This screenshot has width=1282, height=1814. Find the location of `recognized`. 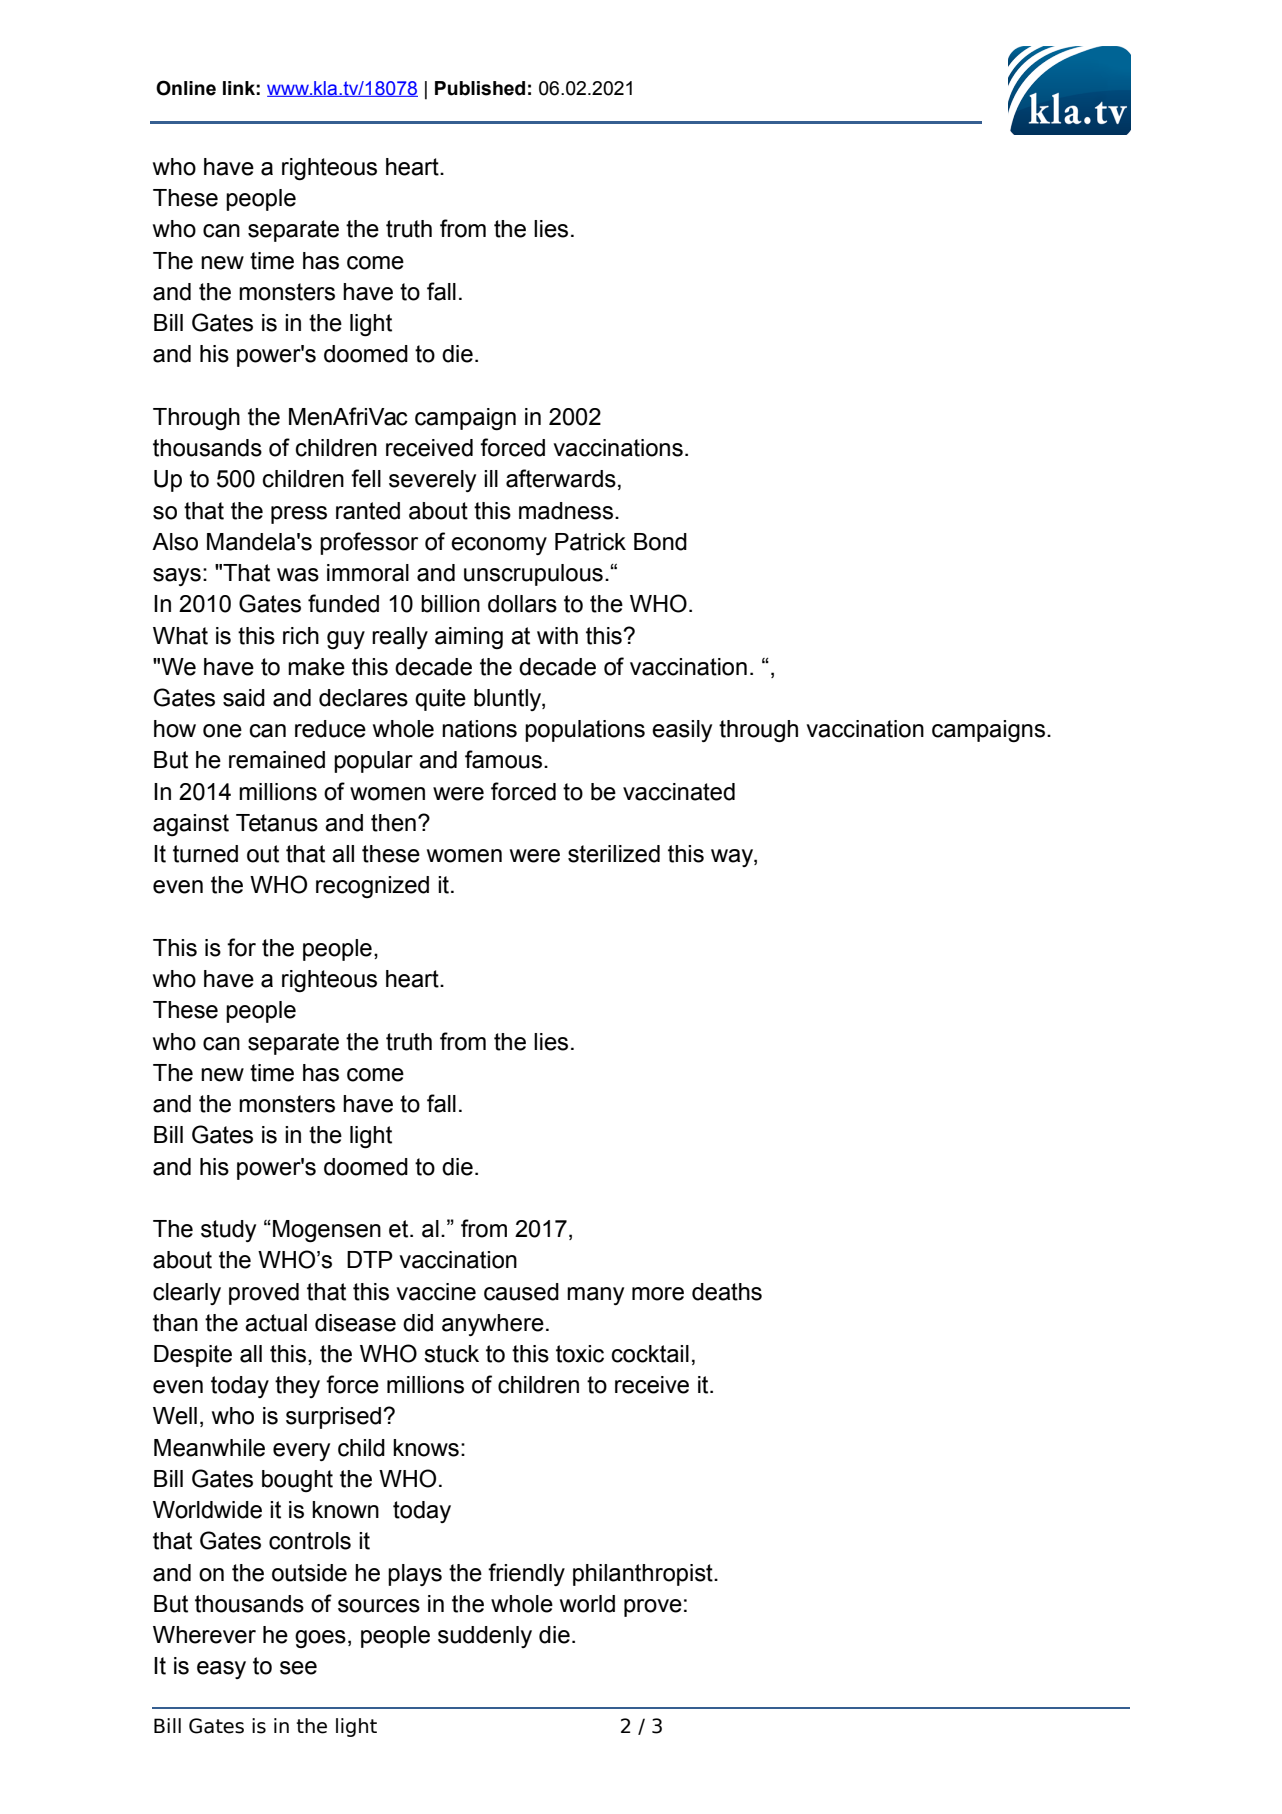

recognized is located at coordinates (372, 887).
